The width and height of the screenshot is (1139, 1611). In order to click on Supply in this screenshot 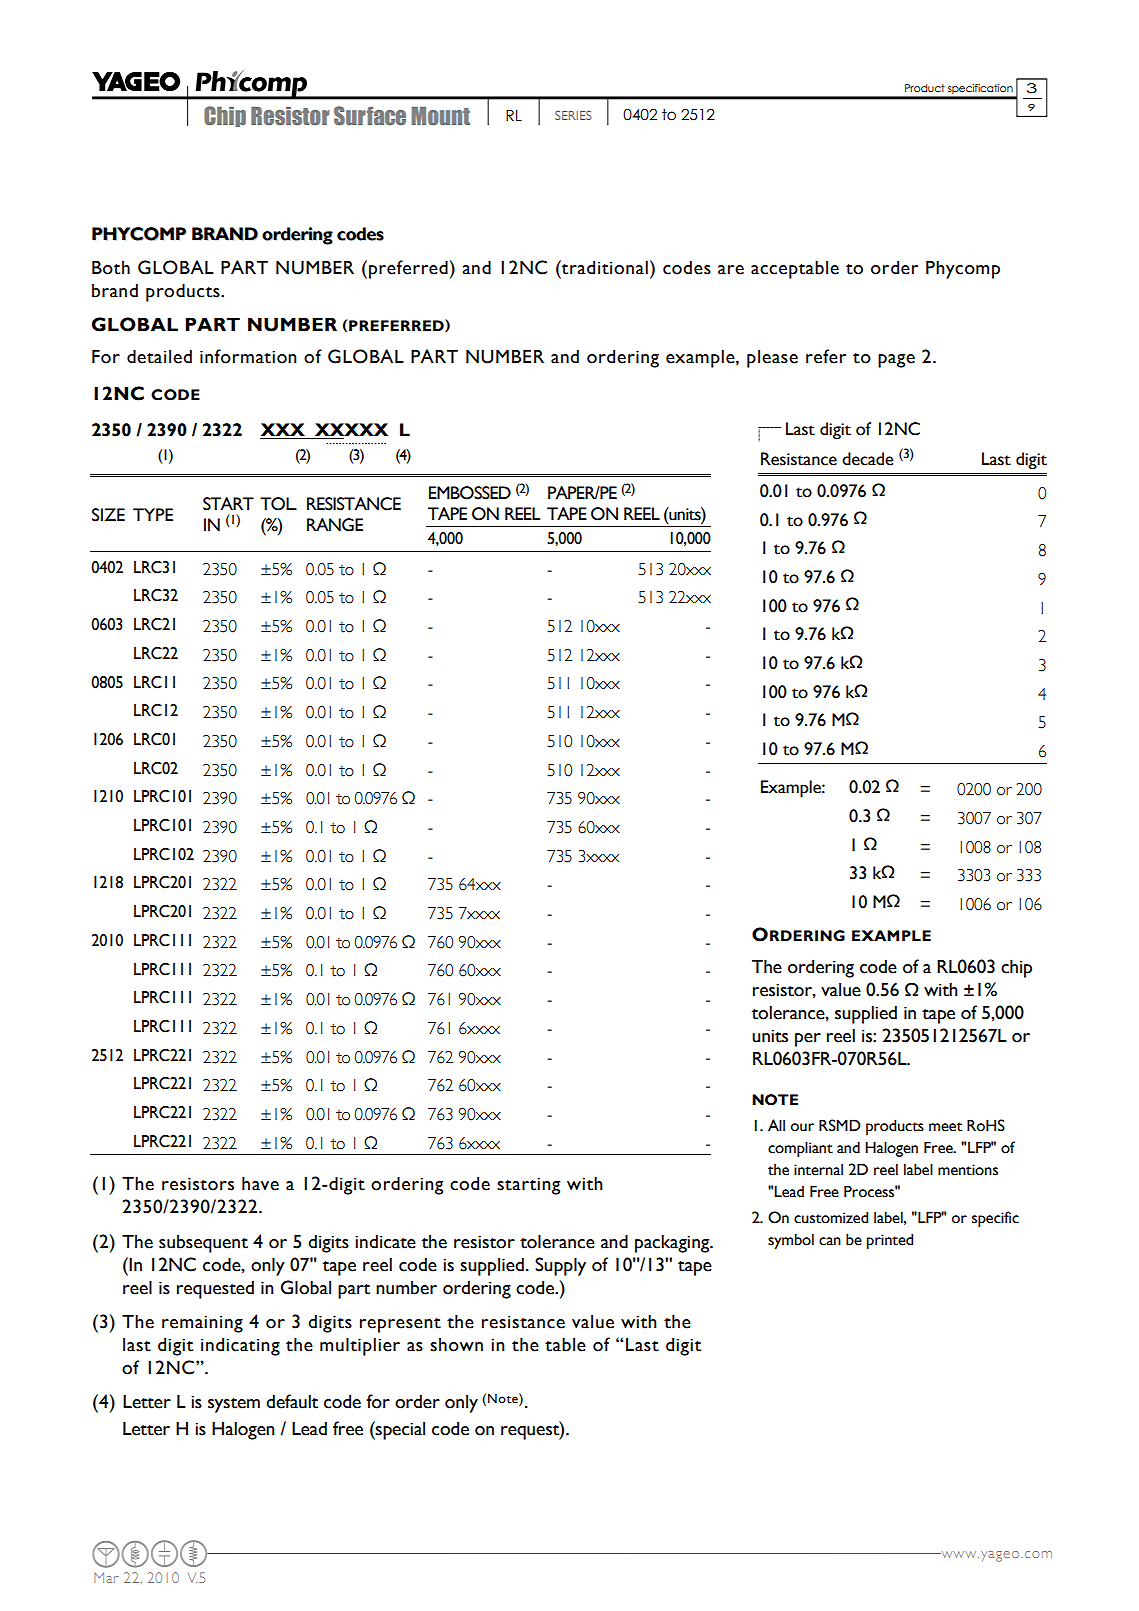, I will do `click(560, 1266)`.
